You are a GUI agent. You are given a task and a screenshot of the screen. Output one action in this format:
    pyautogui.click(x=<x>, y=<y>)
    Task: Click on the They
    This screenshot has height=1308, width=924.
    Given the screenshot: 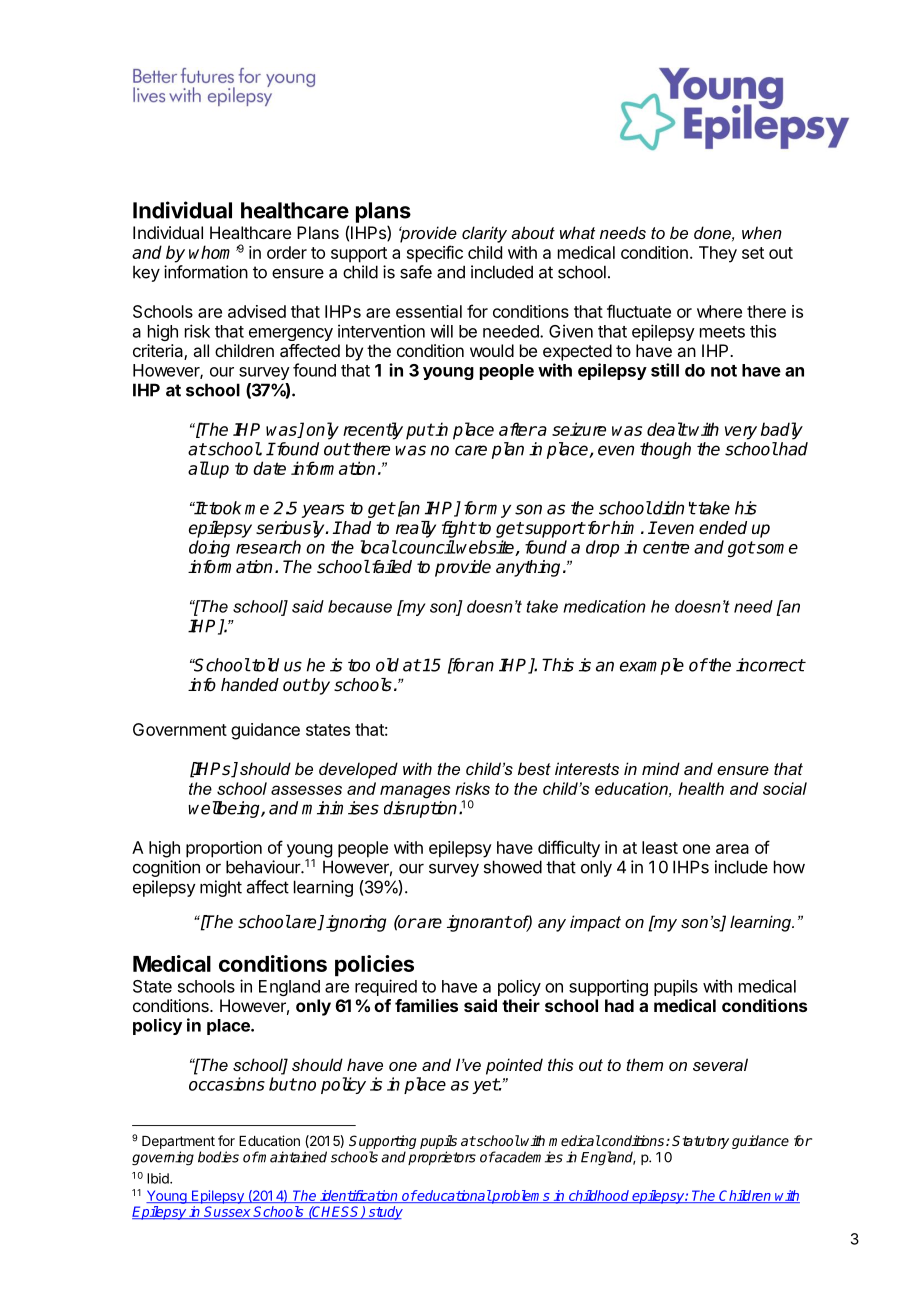 What is the action you would take?
    pyautogui.click(x=718, y=254)
